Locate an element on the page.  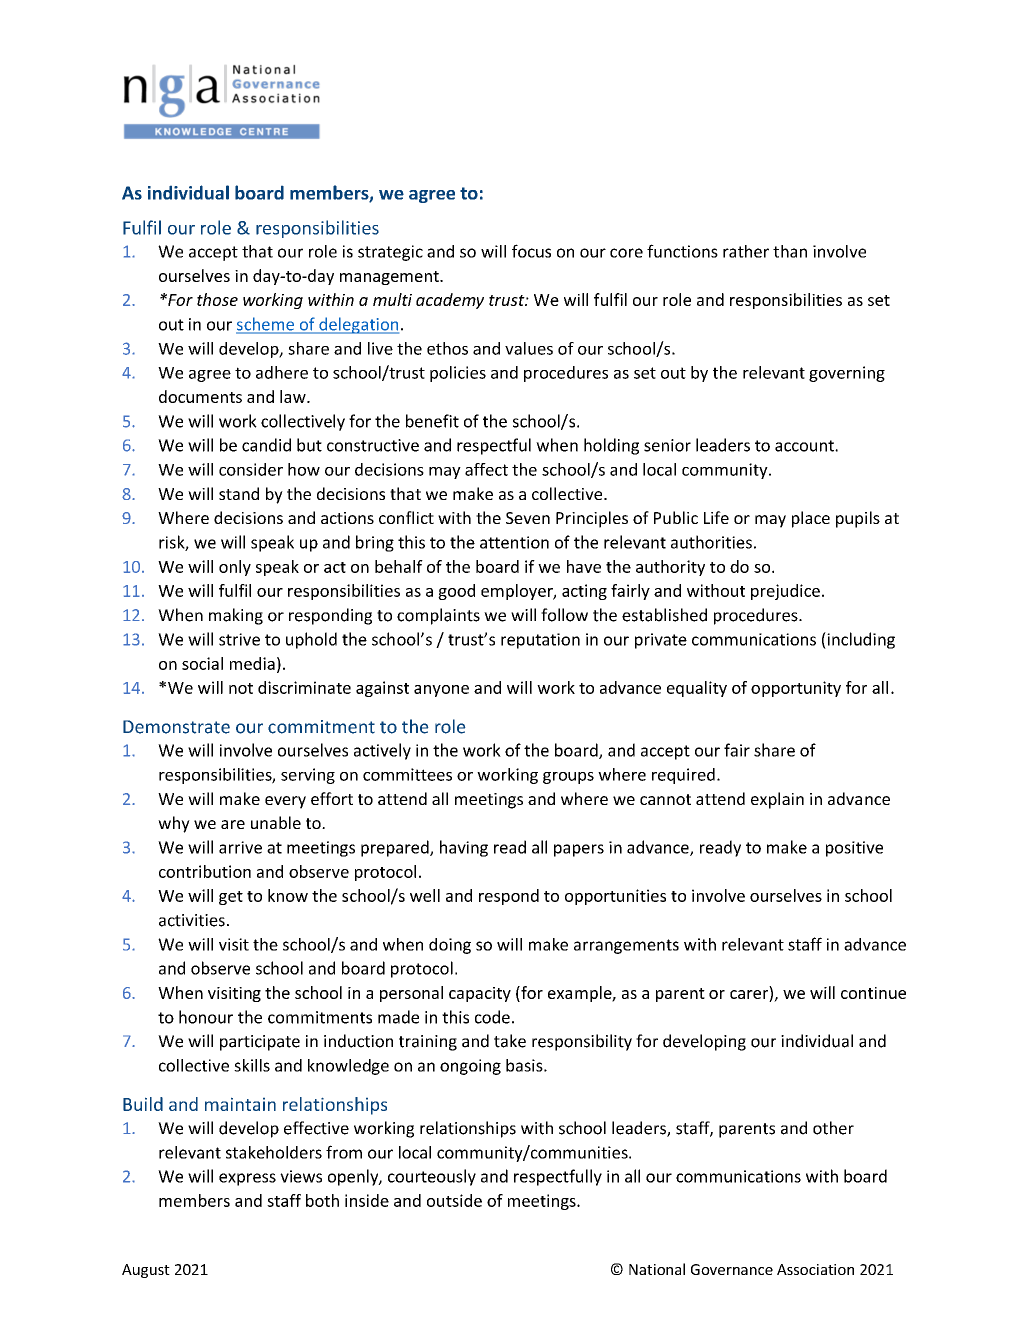
outside is located at coordinates (454, 1200).
